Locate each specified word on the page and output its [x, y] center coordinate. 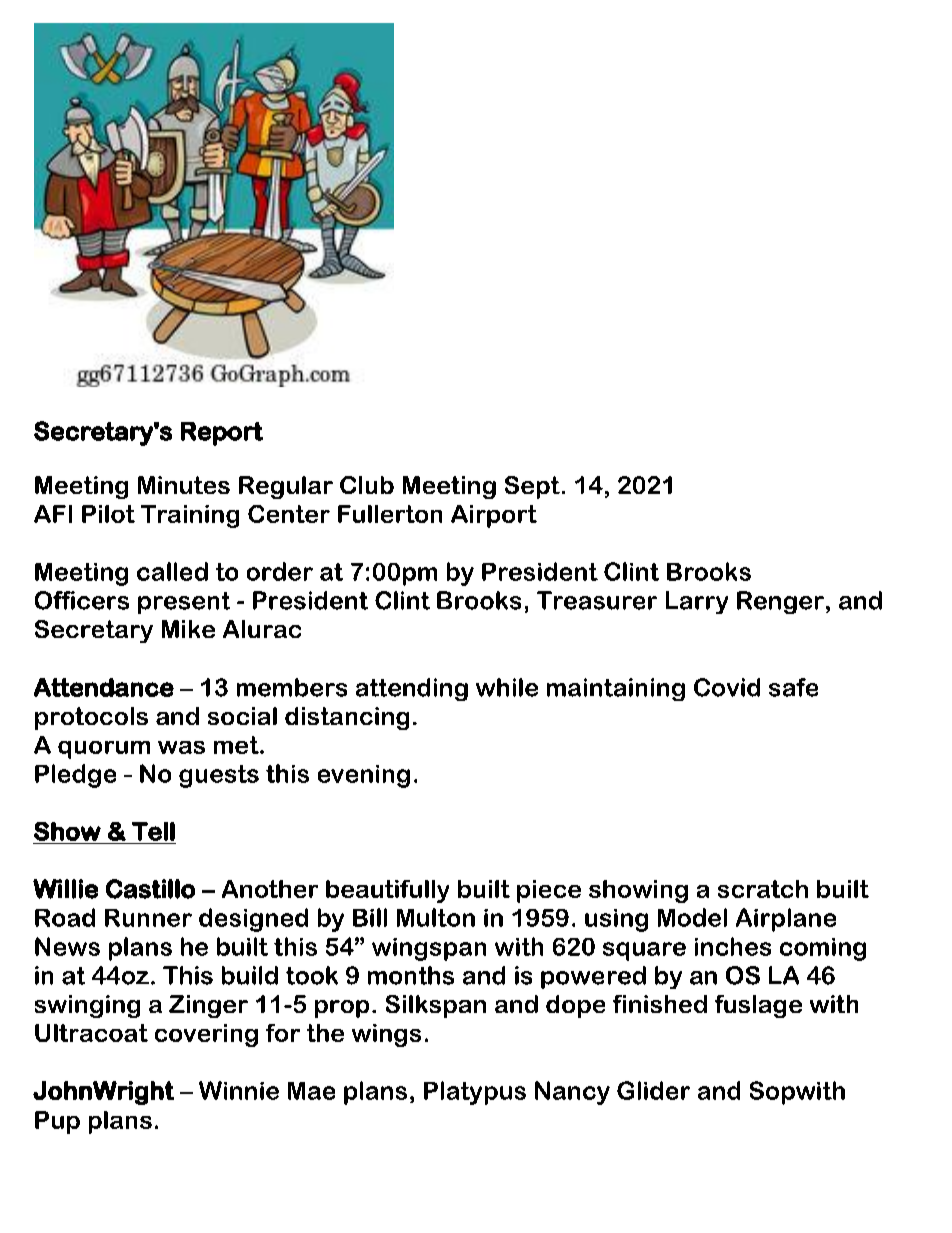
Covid [727, 687]
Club [367, 485]
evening [364, 776]
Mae [311, 1091]
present [184, 603]
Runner [148, 918]
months [411, 975]
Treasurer [597, 600]
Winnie [239, 1090]
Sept [532, 487]
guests [219, 776]
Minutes [184, 485]
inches [733, 946]
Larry [697, 602]
